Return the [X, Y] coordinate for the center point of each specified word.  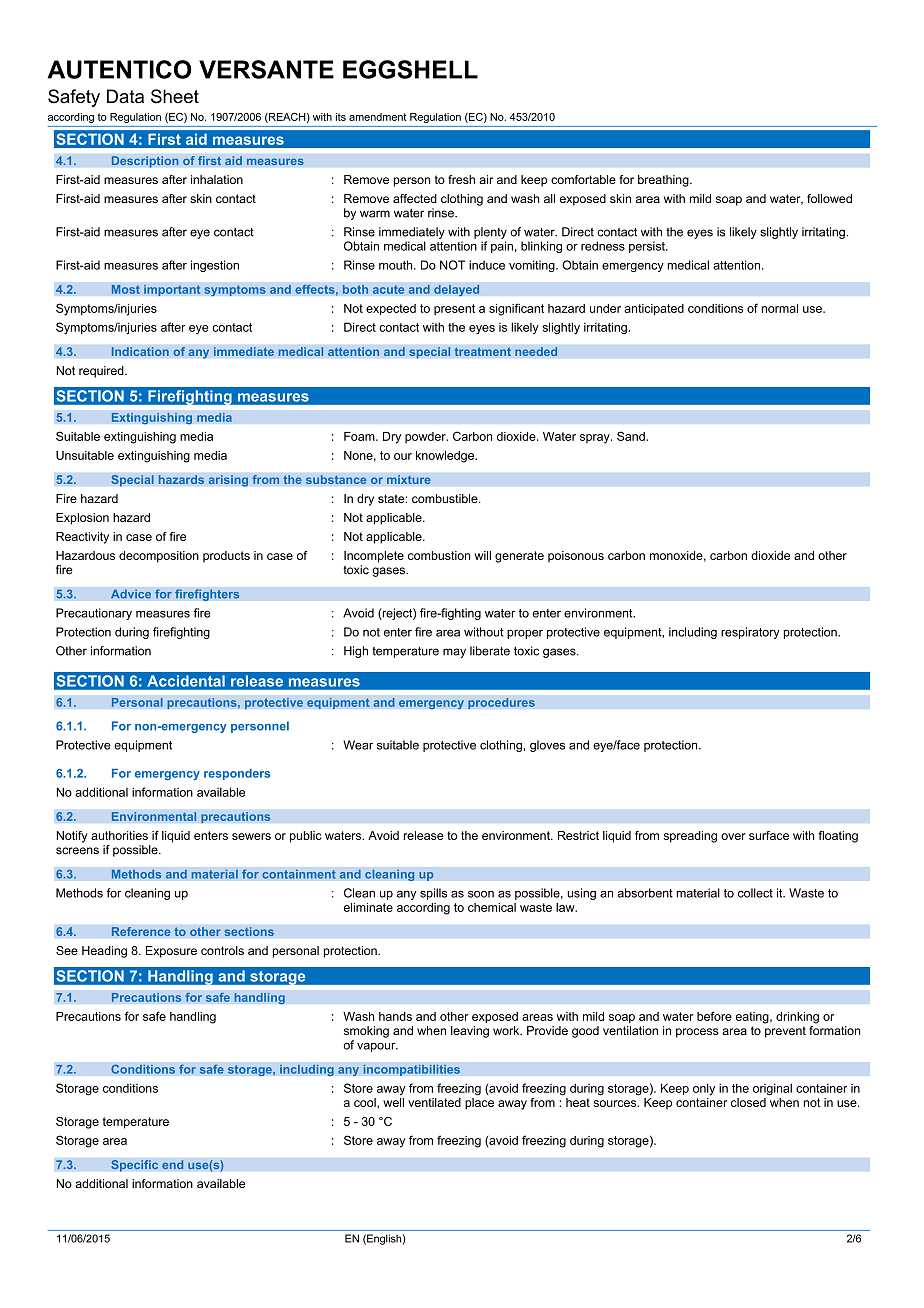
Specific [134, 1166]
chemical [492, 907]
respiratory [750, 633]
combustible [446, 498]
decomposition [159, 557]
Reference [141, 932]
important [172, 290]
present [454, 309]
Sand [631, 436]
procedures [501, 703]
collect [755, 893]
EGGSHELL [410, 69]
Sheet [175, 96]
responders [237, 774]
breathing [664, 181]
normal [780, 308]
